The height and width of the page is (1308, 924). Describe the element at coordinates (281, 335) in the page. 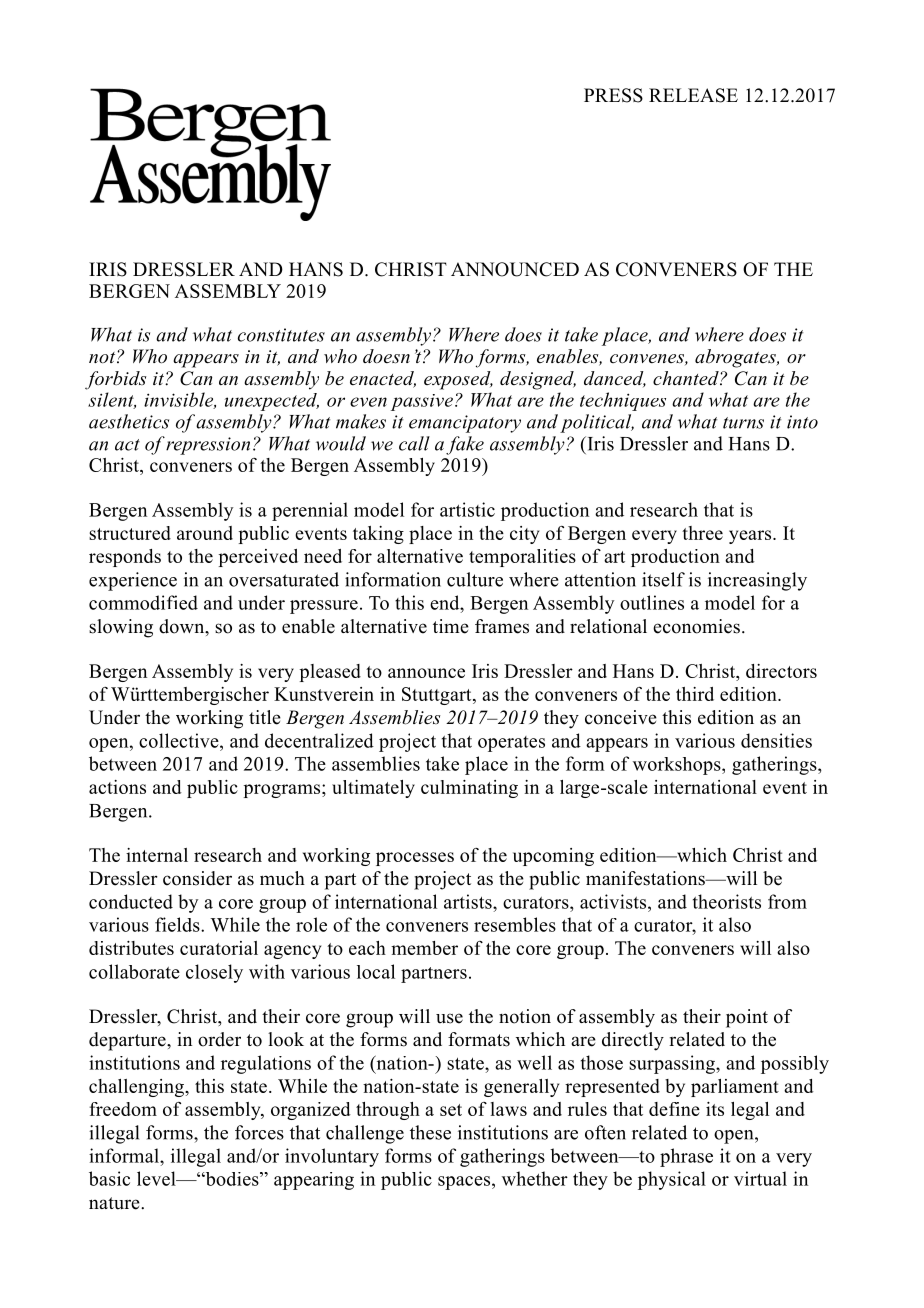

I see `constitutes` at that location.
